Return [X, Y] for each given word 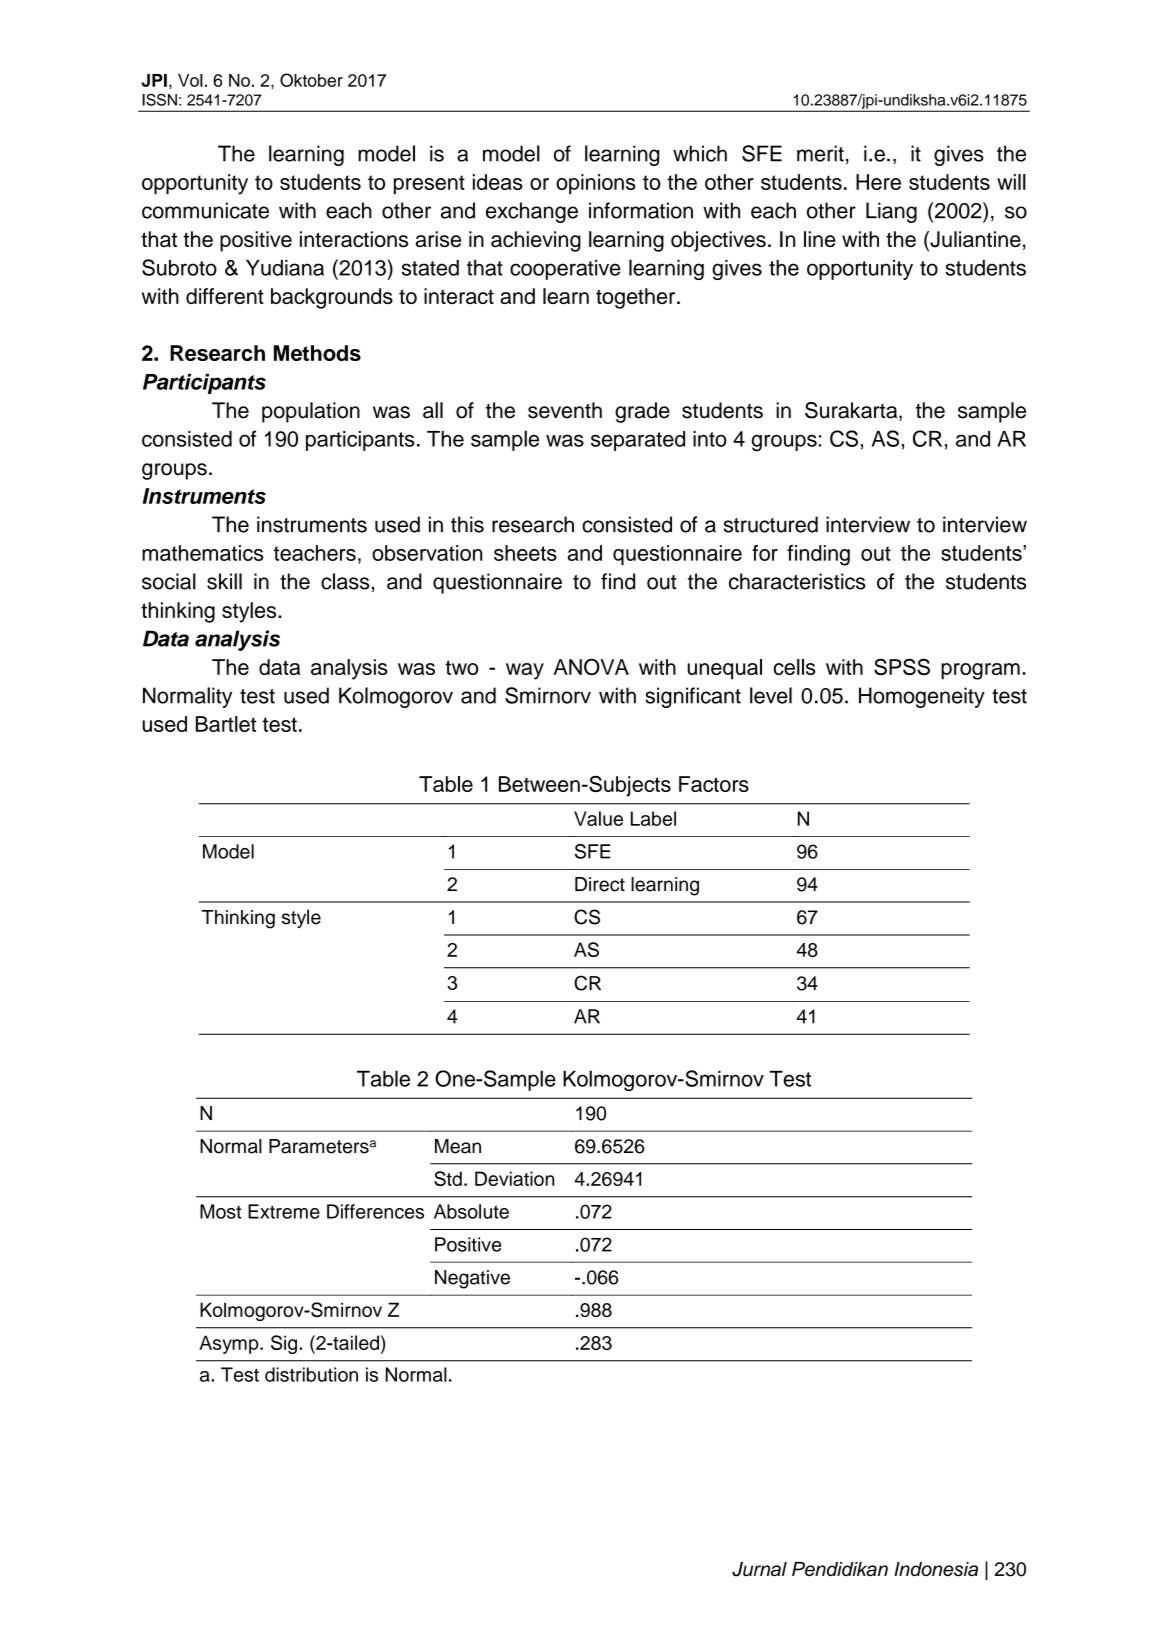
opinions [596, 184]
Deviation [514, 1178]
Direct [600, 884]
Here [878, 182]
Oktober [311, 80]
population [311, 412]
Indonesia [936, 1569]
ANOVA [591, 666]
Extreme [284, 1211]
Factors [714, 784]
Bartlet [226, 724]
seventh [565, 410]
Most [220, 1211]
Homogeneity [922, 697]
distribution [311, 1374]
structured [771, 524]
